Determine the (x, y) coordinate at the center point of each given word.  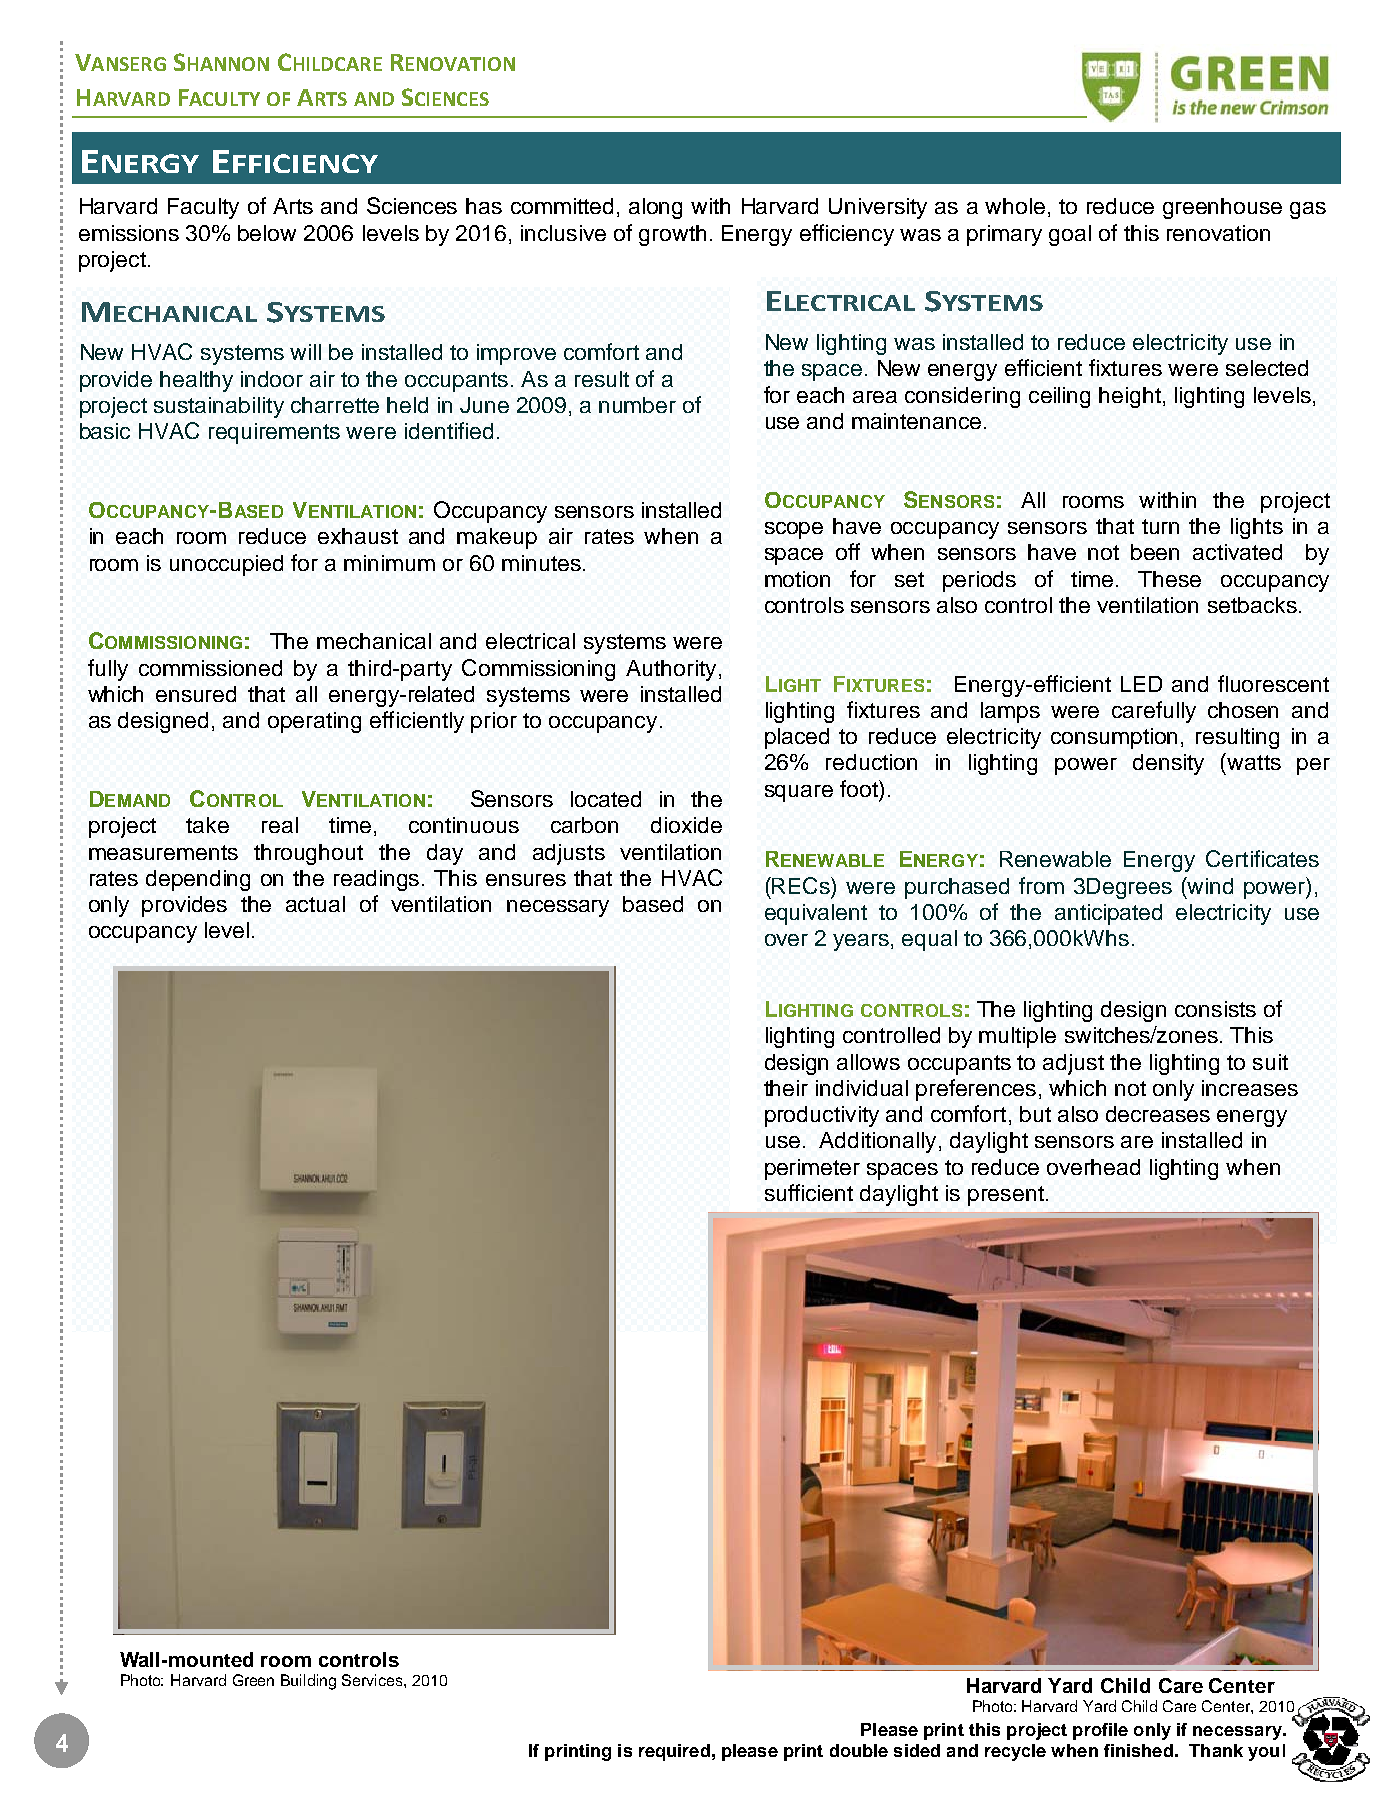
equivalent (816, 914)
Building (308, 1682)
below (267, 233)
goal (1070, 235)
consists (1215, 1009)
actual (315, 904)
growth (672, 235)
